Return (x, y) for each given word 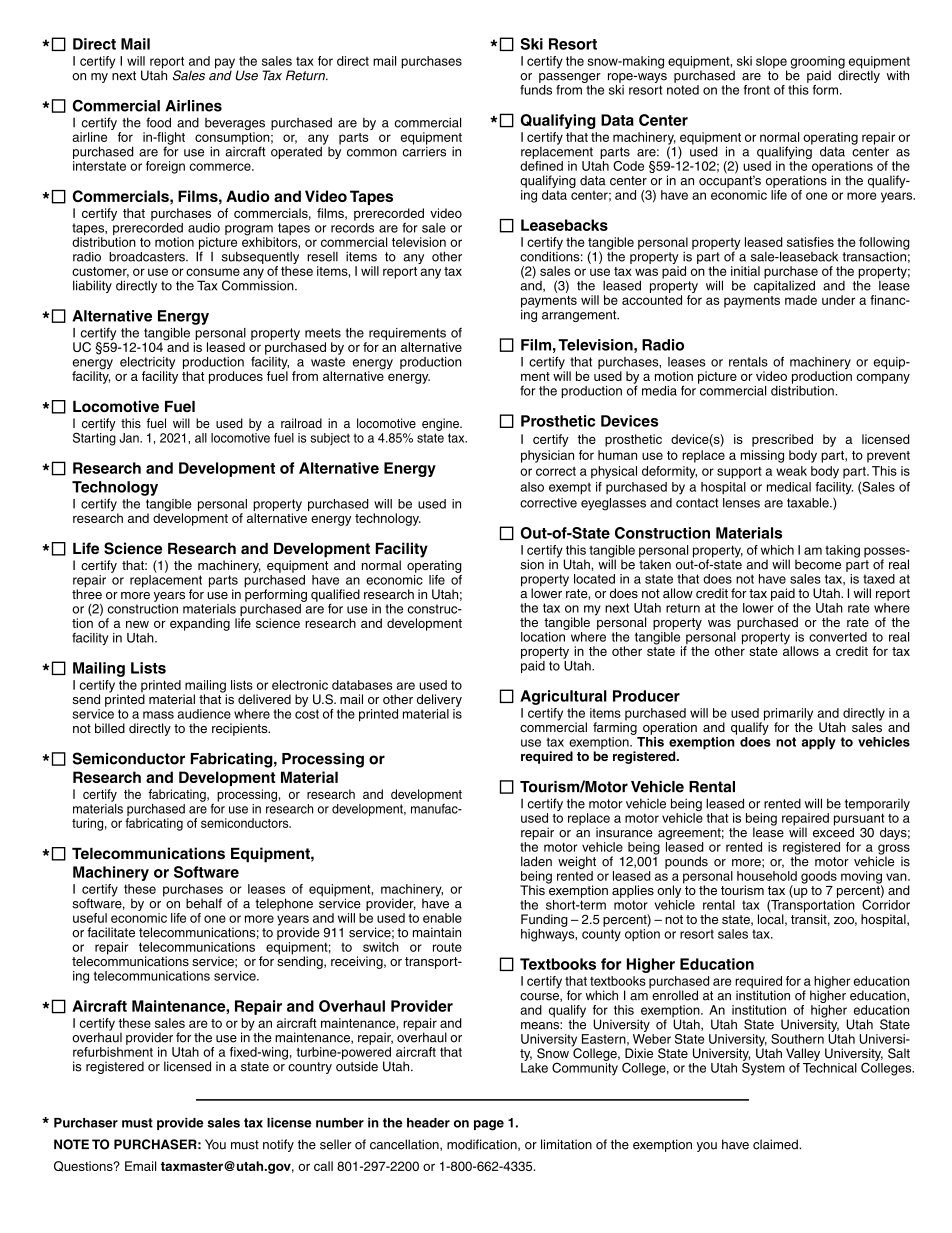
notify (278, 1145)
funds (536, 88)
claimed (776, 1144)
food (158, 122)
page (489, 1125)
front (757, 90)
